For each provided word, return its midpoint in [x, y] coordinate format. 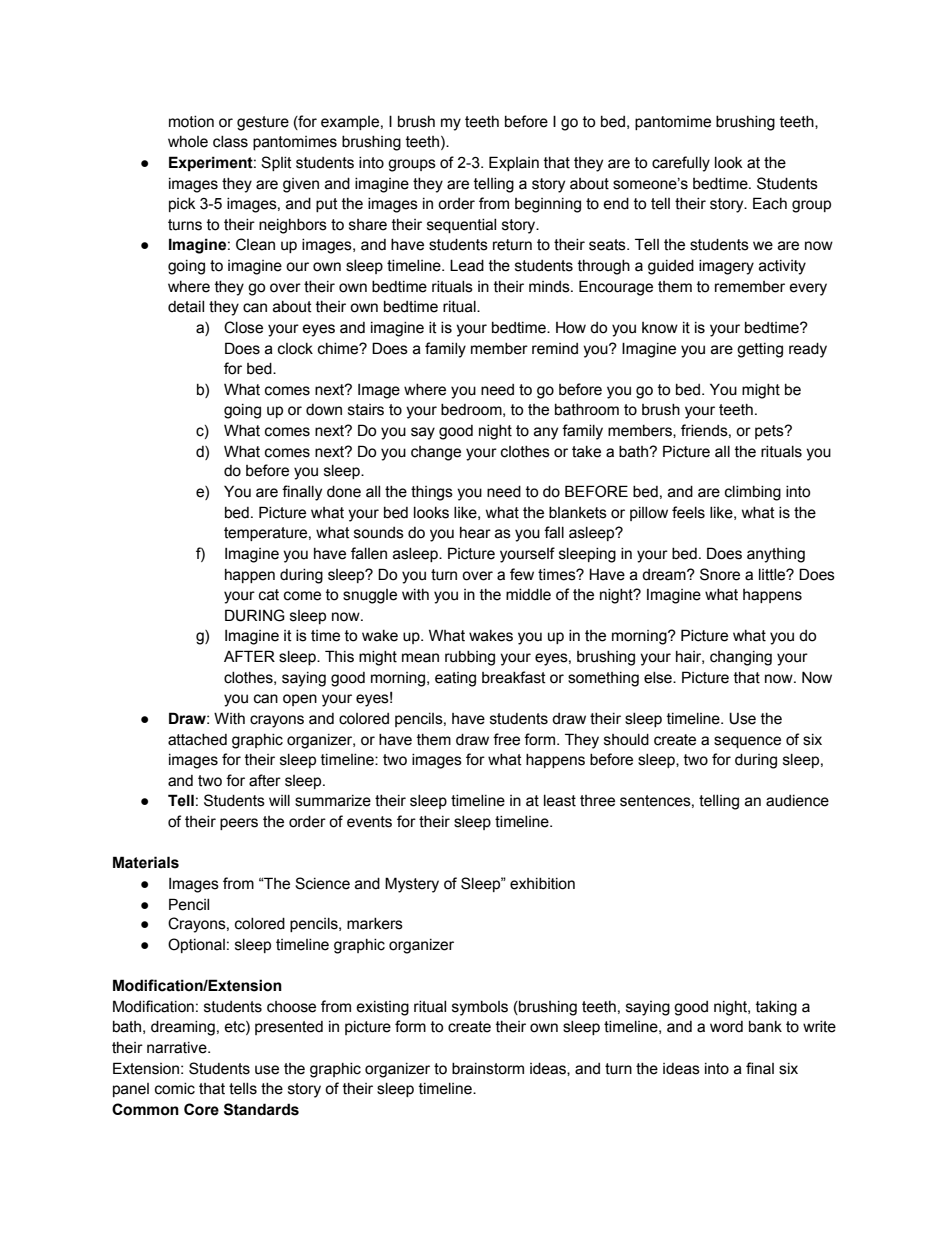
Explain [514, 163]
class [230, 142]
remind [555, 349]
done [344, 492]
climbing [753, 493]
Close [243, 327]
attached [197, 740]
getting [760, 350]
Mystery [412, 885]
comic [175, 1089]
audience [797, 801]
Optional [196, 945]
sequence [747, 742]
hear [475, 533]
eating [455, 679]
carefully [681, 164]
